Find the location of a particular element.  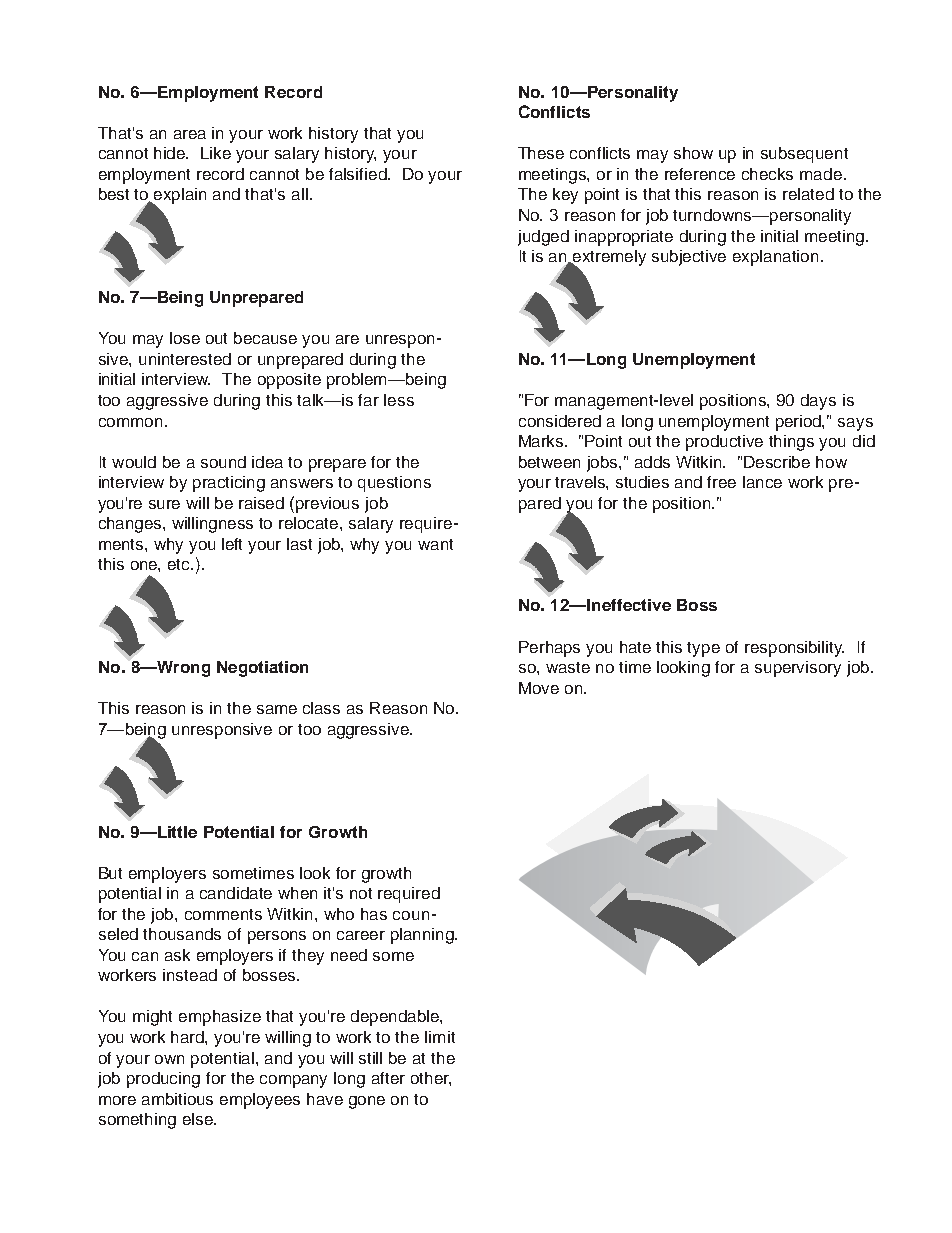

checks is located at coordinates (767, 174).
